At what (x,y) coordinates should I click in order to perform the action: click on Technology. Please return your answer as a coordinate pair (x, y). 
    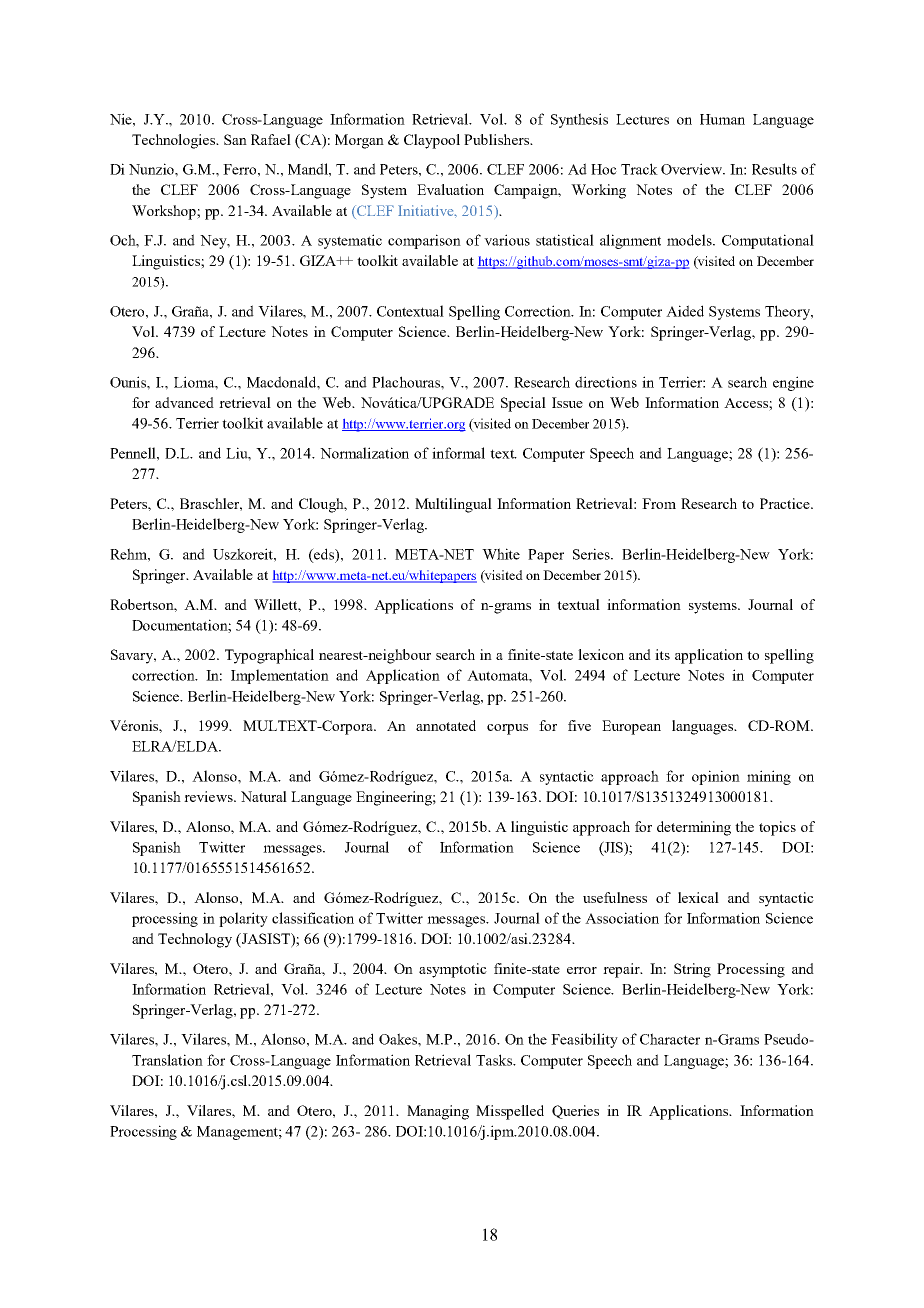
    Looking at the image, I should click on (195, 940).
